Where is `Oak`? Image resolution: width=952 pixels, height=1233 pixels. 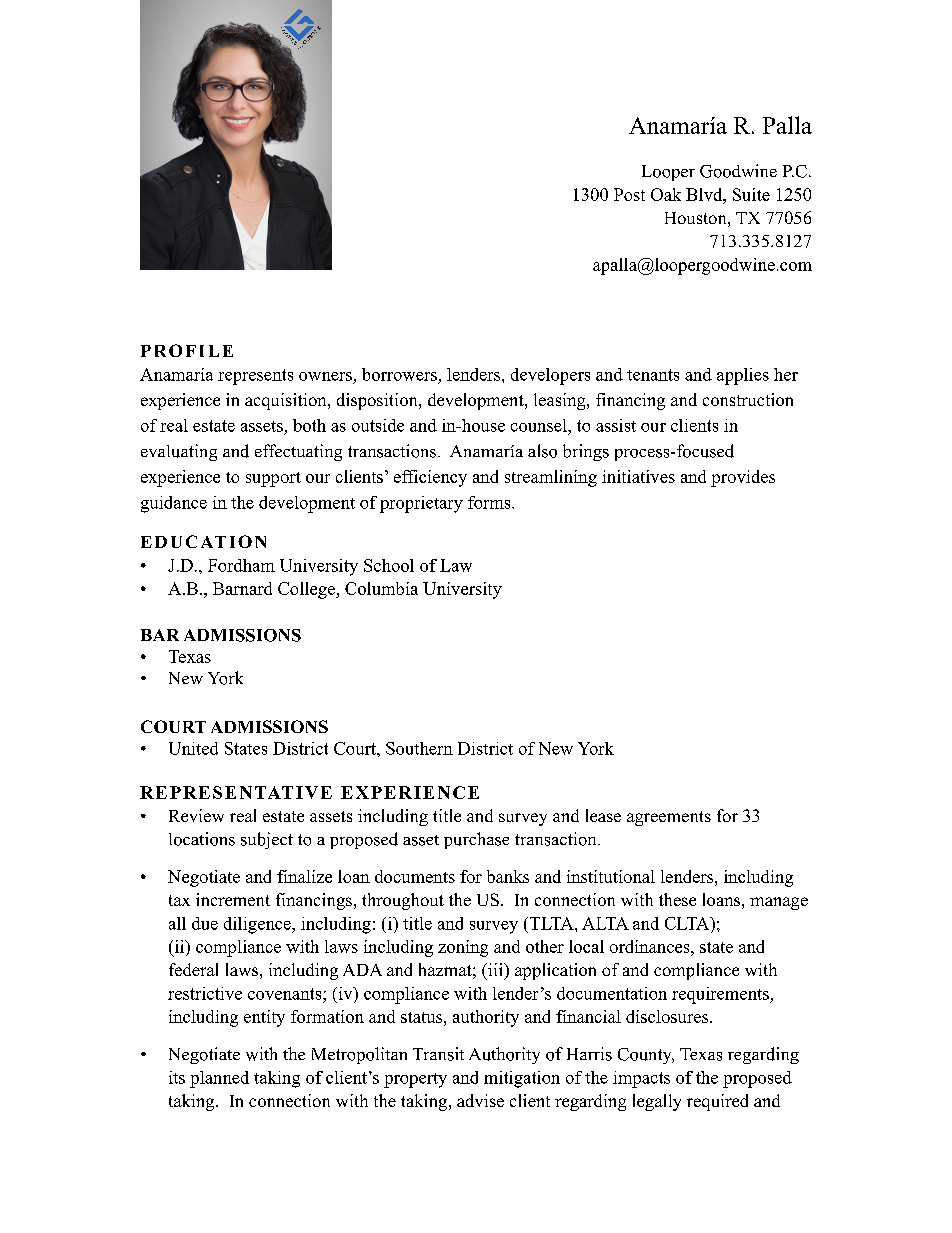 Oak is located at coordinates (666, 194).
